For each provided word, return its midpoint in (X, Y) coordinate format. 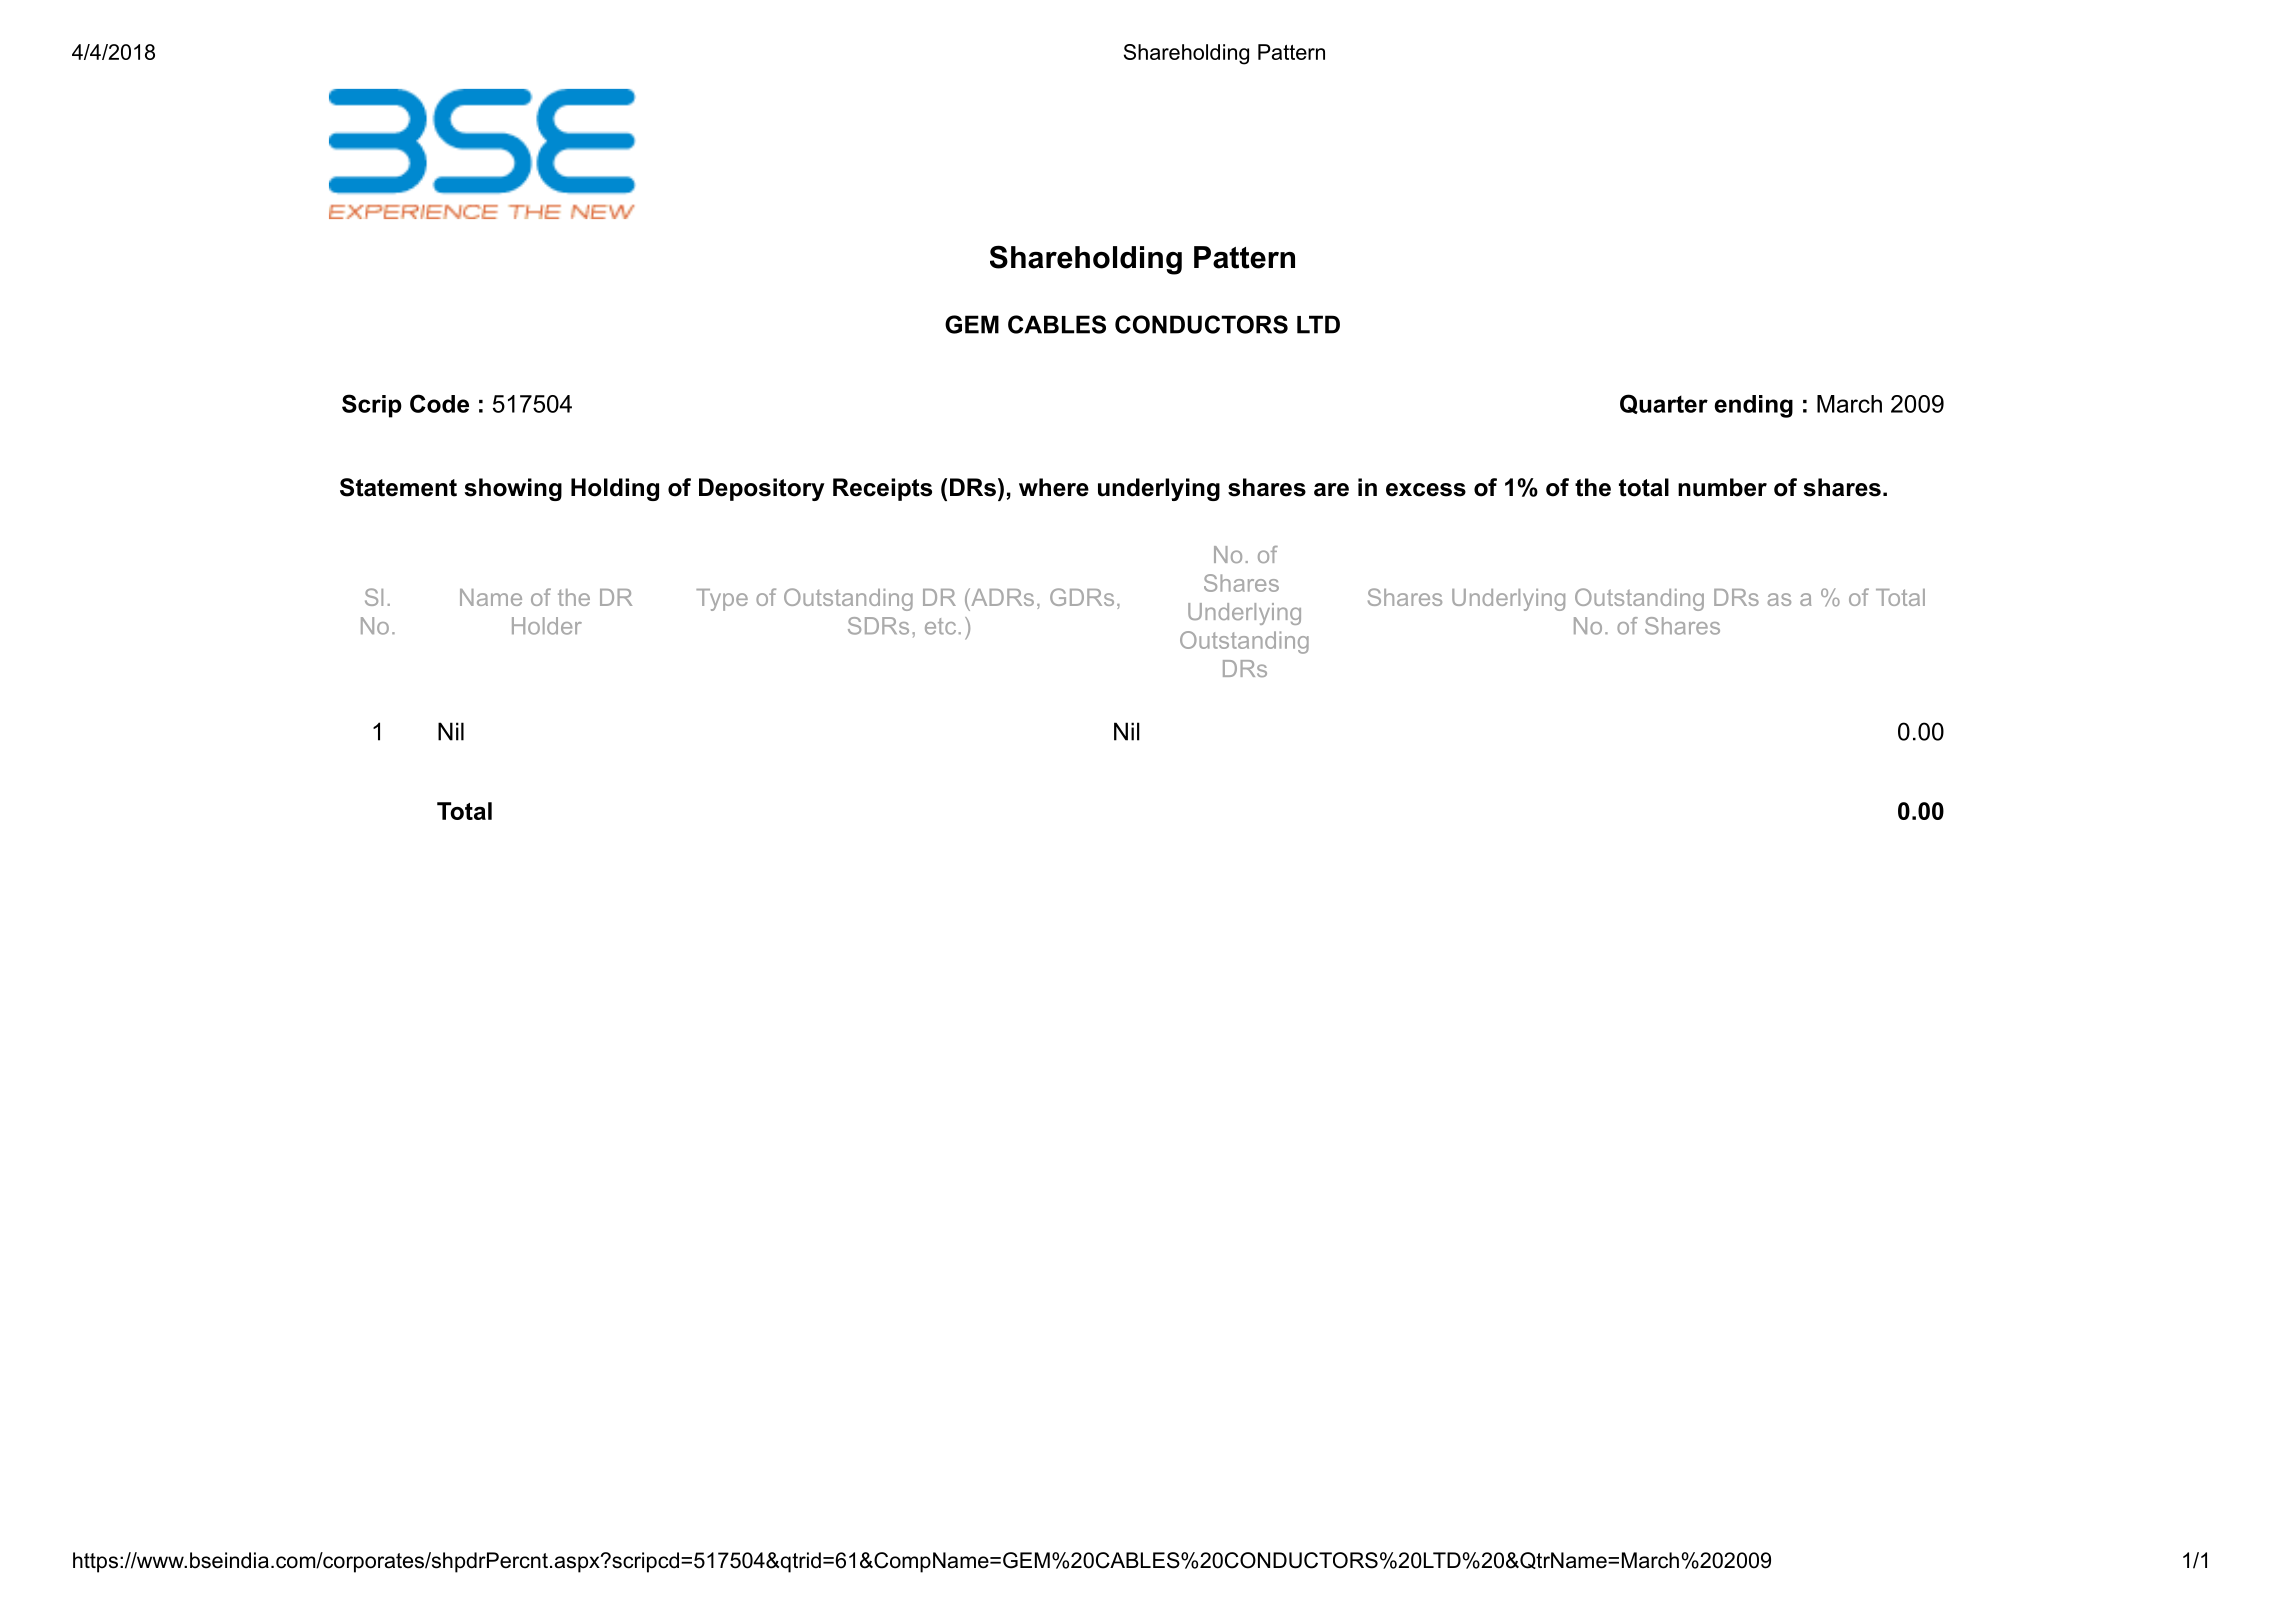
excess (1426, 490)
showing (513, 489)
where (1054, 487)
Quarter (1664, 404)
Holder (547, 626)
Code (439, 403)
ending (1753, 406)
